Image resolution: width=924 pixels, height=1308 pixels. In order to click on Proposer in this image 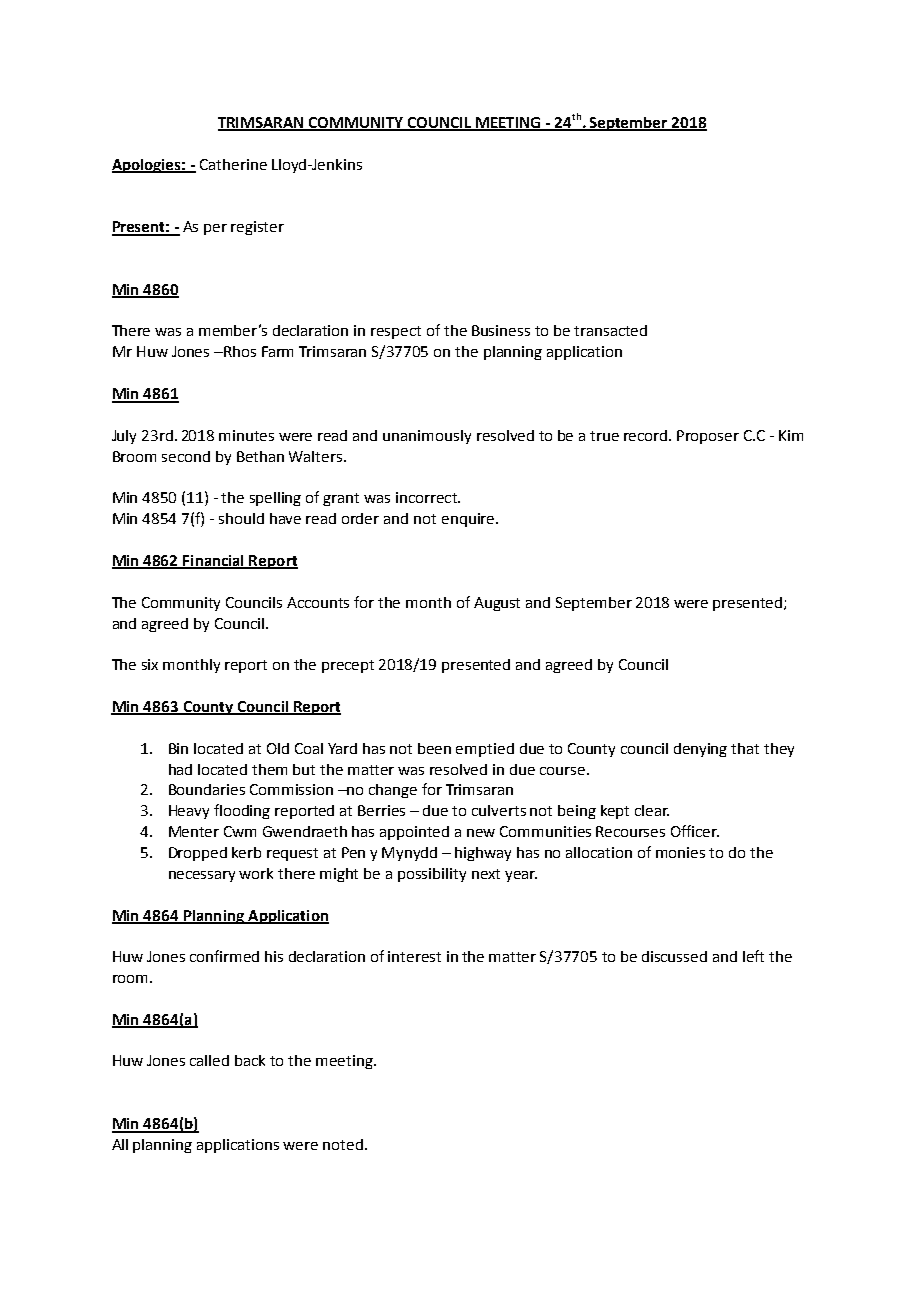, I will do `click(708, 437)`.
